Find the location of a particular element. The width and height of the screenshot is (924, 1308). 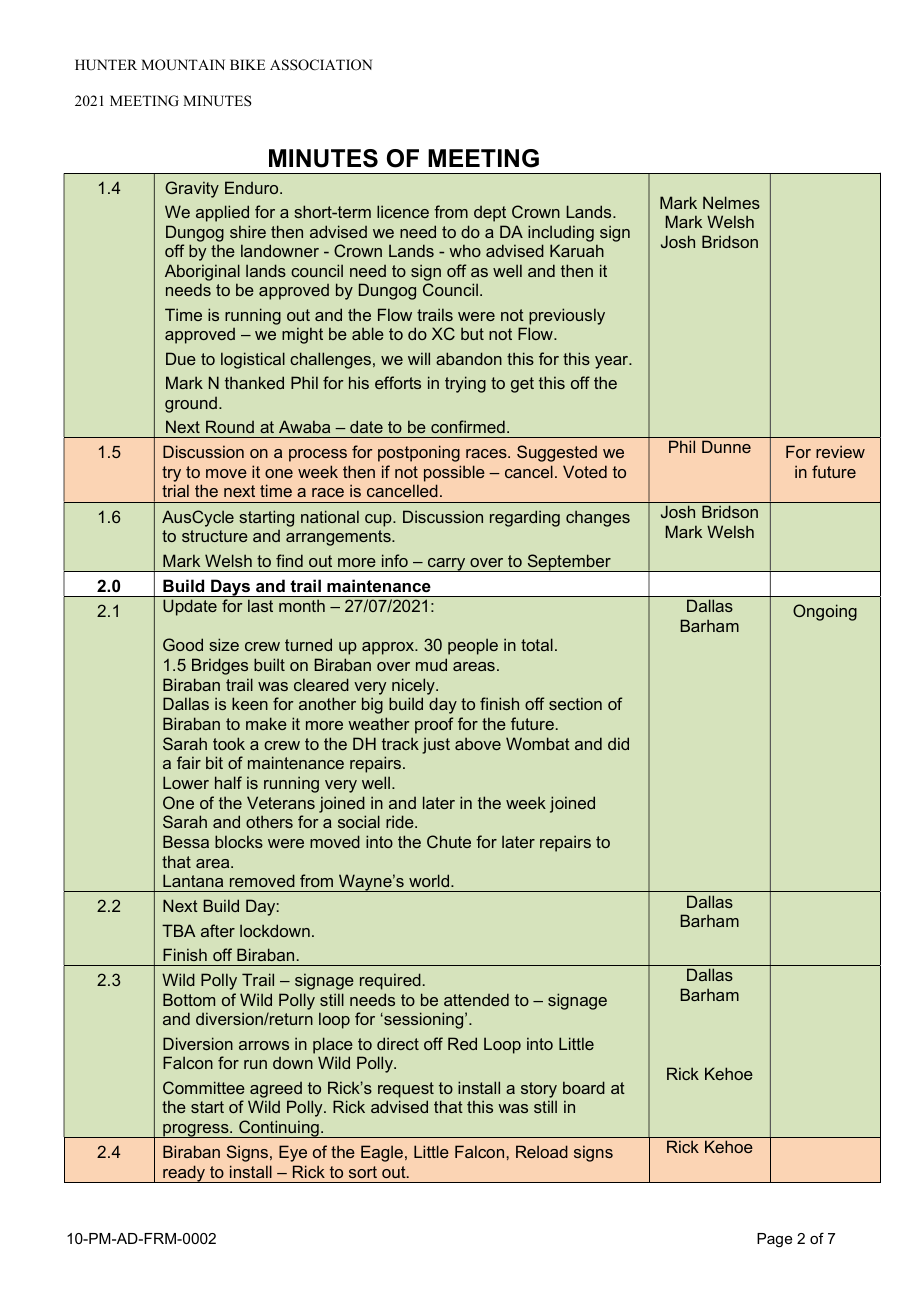

people is located at coordinates (473, 646).
